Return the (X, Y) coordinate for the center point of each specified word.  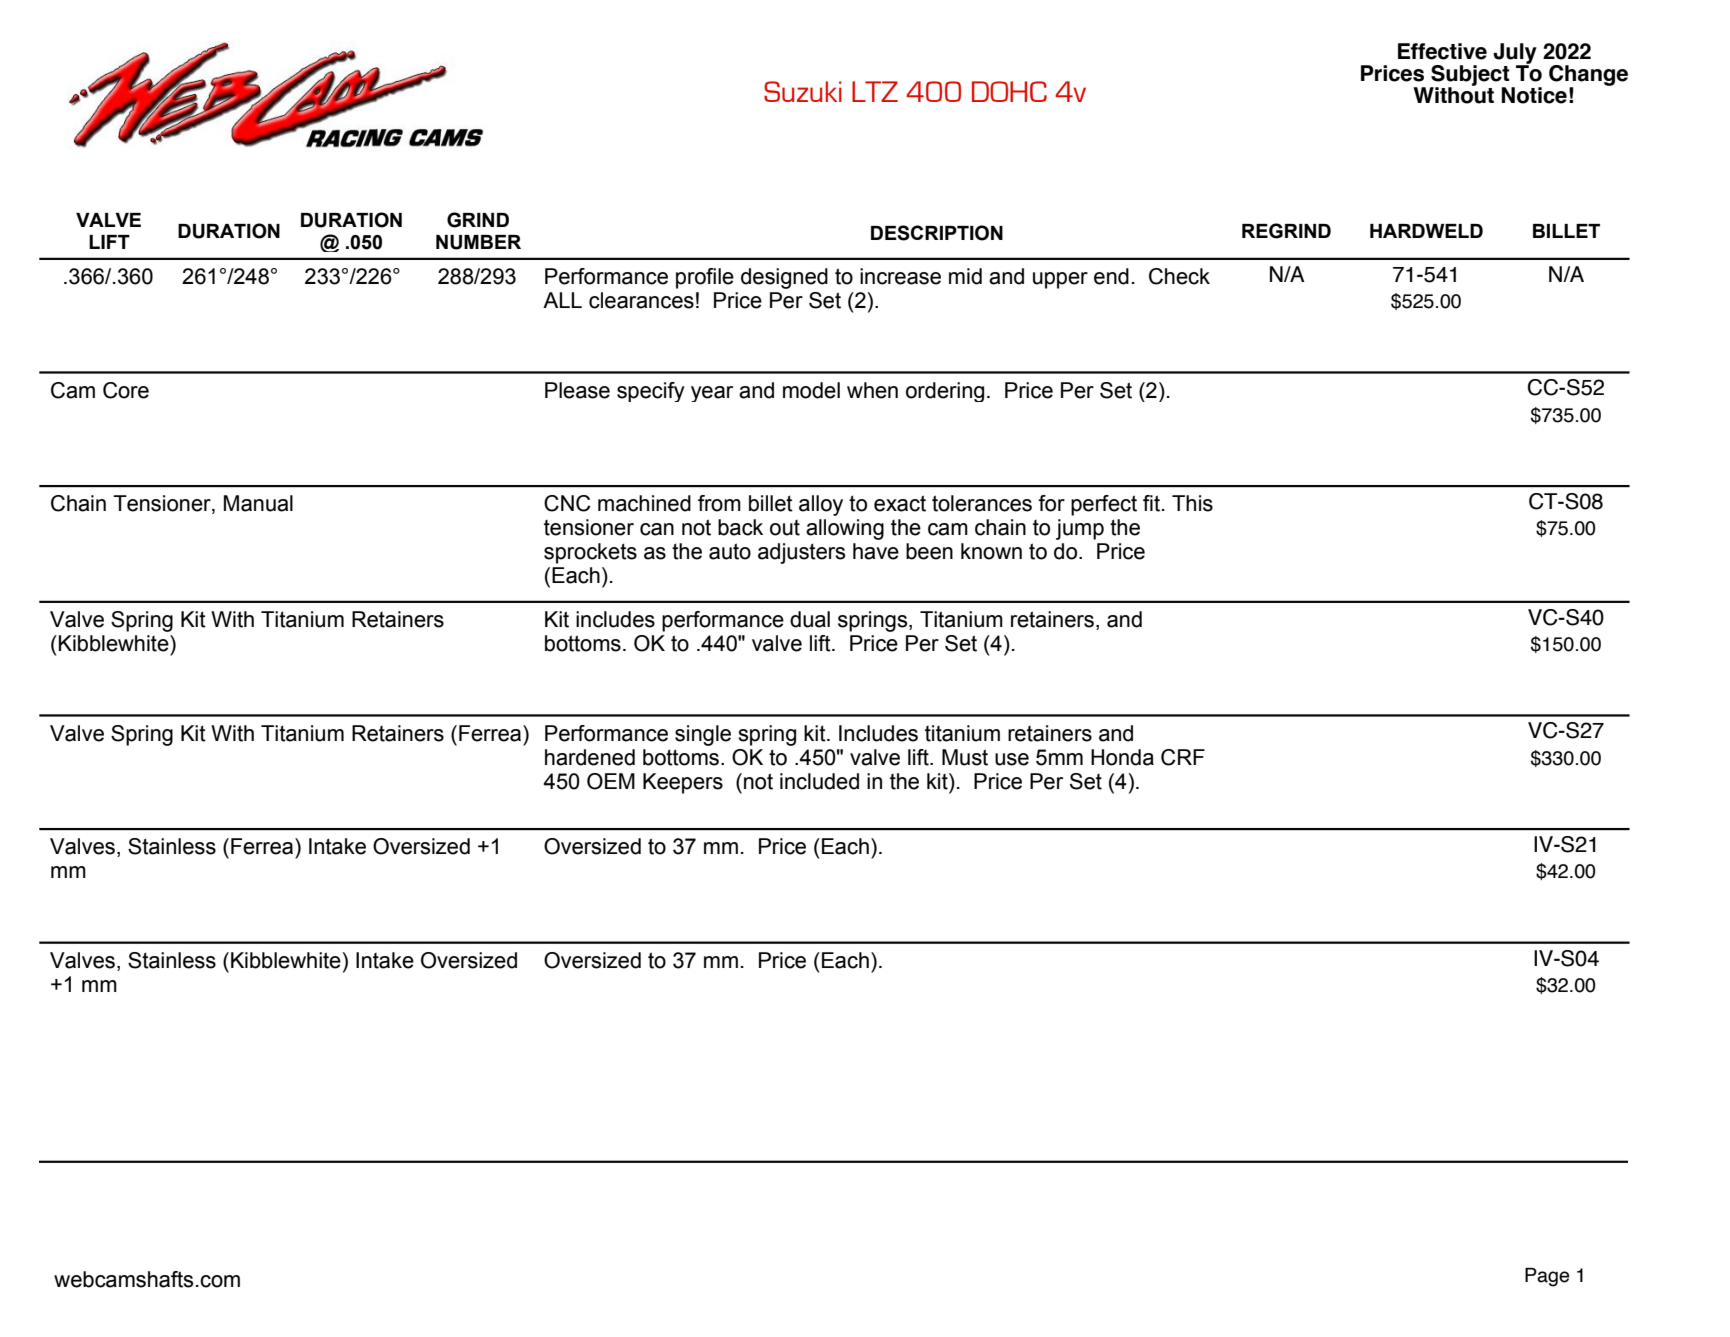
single (703, 735)
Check (1179, 276)
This (1192, 503)
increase (900, 276)
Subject (1471, 76)
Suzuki (803, 91)
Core (126, 390)
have (876, 551)
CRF (1183, 757)
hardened (590, 757)
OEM (611, 781)
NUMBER (478, 242)
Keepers (683, 783)
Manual (258, 503)
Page (1547, 1277)
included (819, 781)
